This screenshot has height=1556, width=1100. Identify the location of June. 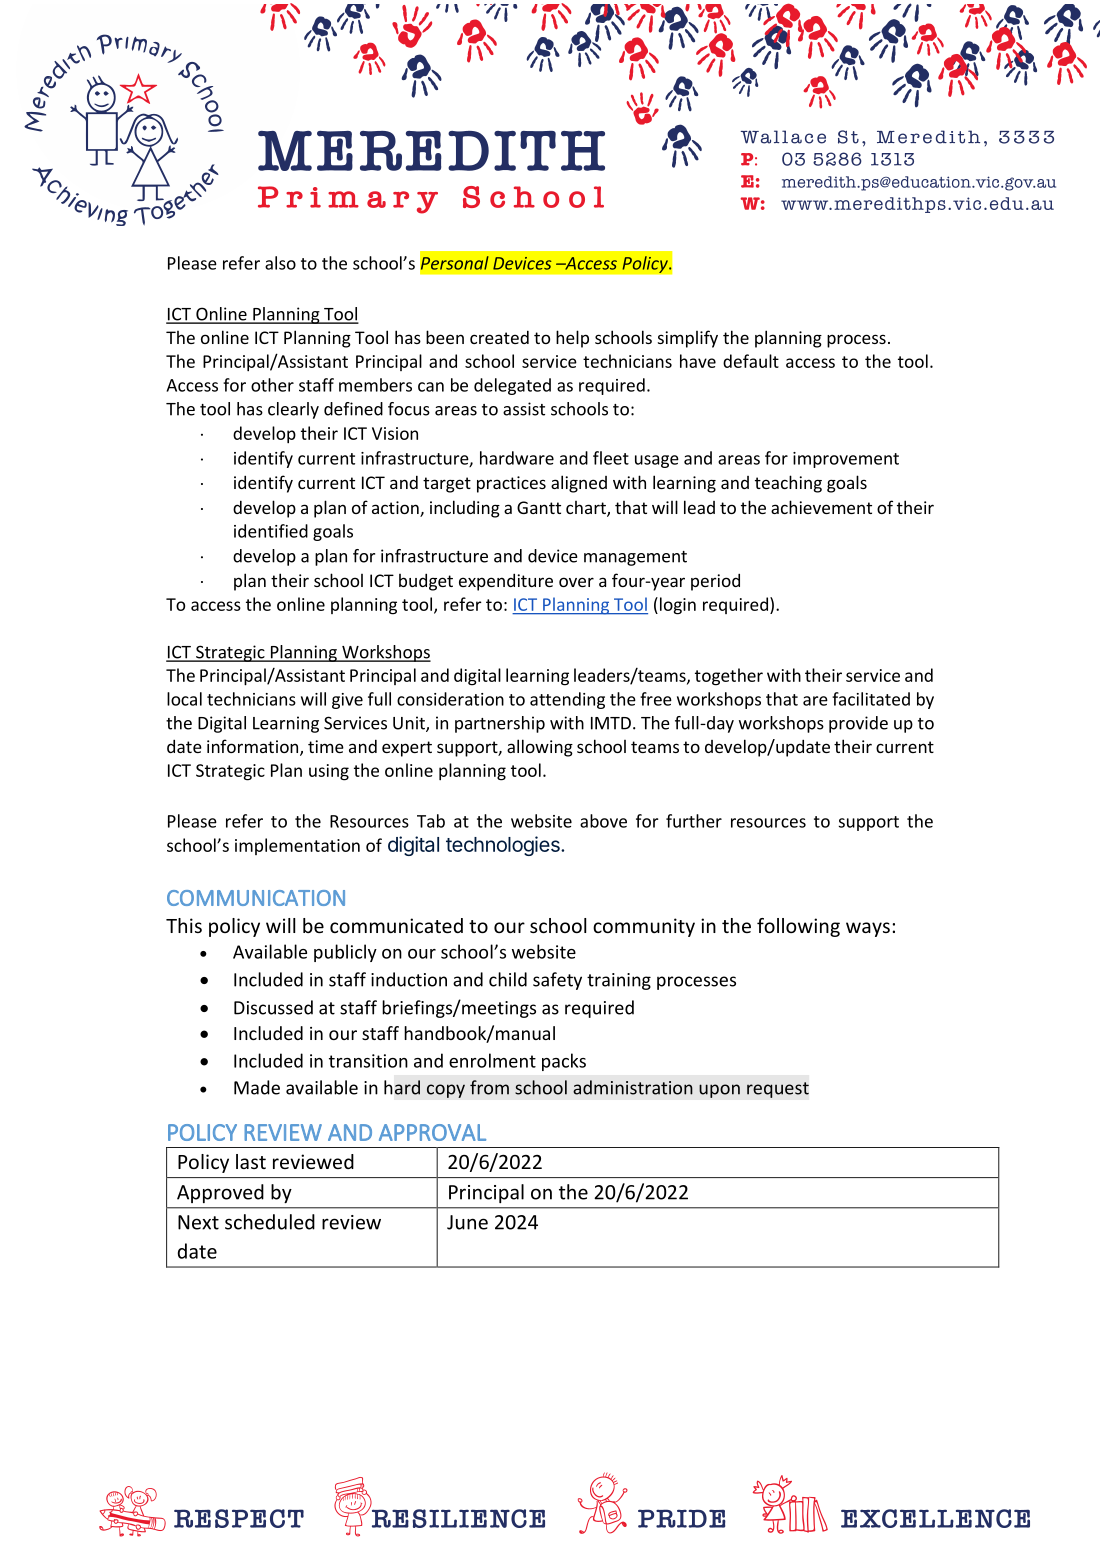
(467, 1222).
